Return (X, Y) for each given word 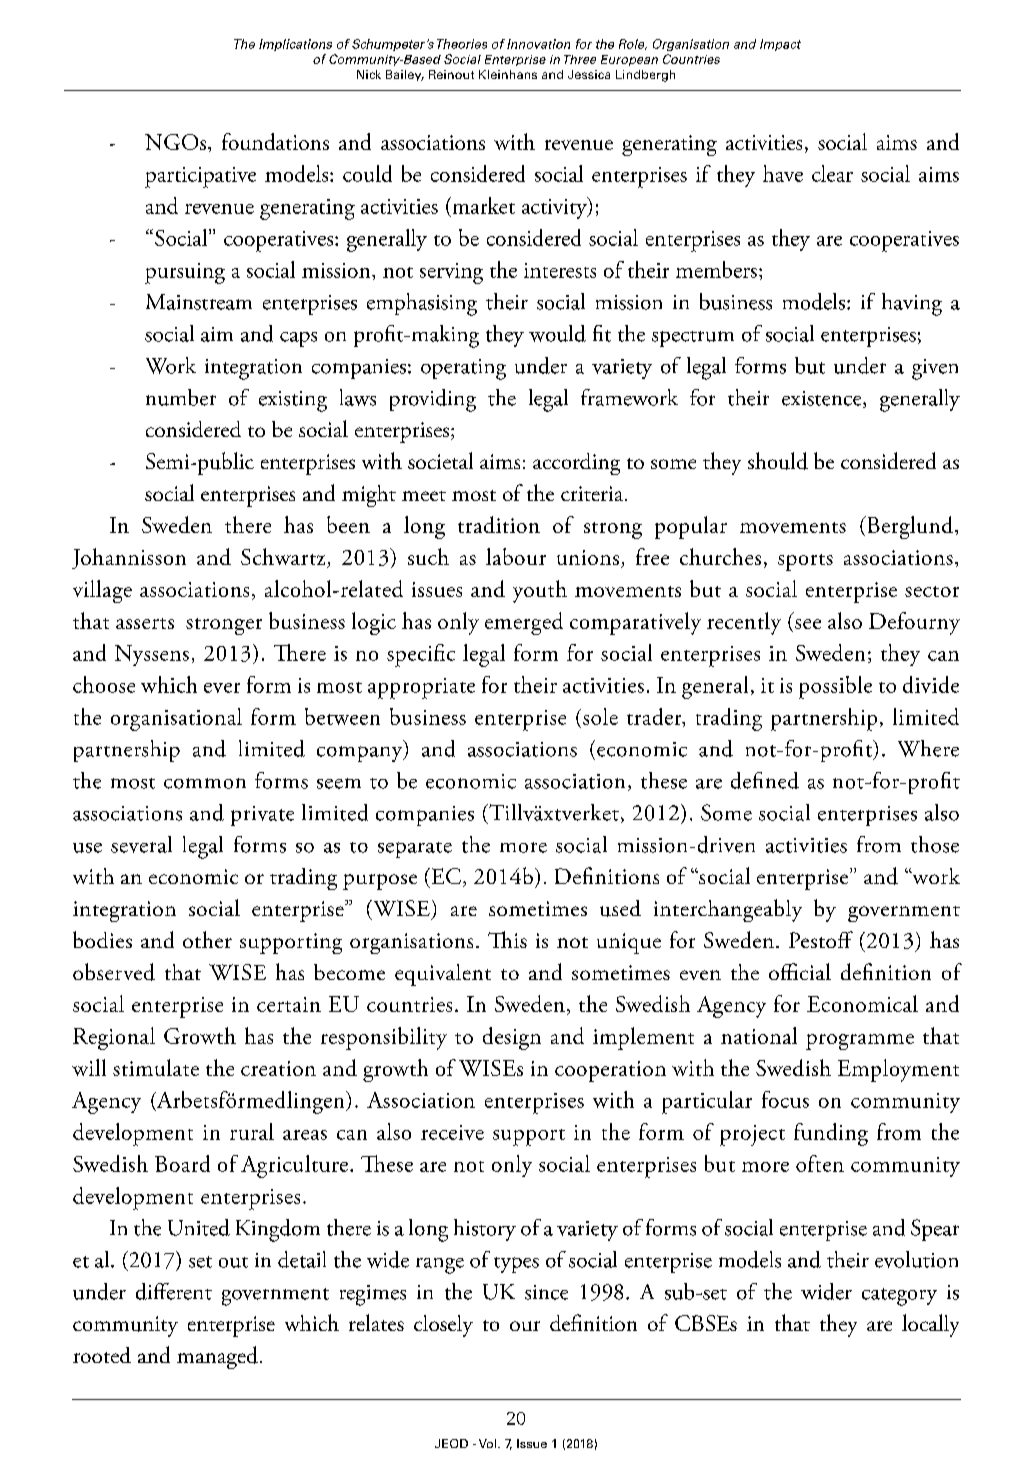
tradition (499, 524)
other (207, 939)
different (174, 1291)
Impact (780, 45)
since (546, 1292)
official (800, 971)
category (899, 1297)
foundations (275, 141)
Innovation (538, 44)
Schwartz (284, 558)
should (778, 461)
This (507, 939)
